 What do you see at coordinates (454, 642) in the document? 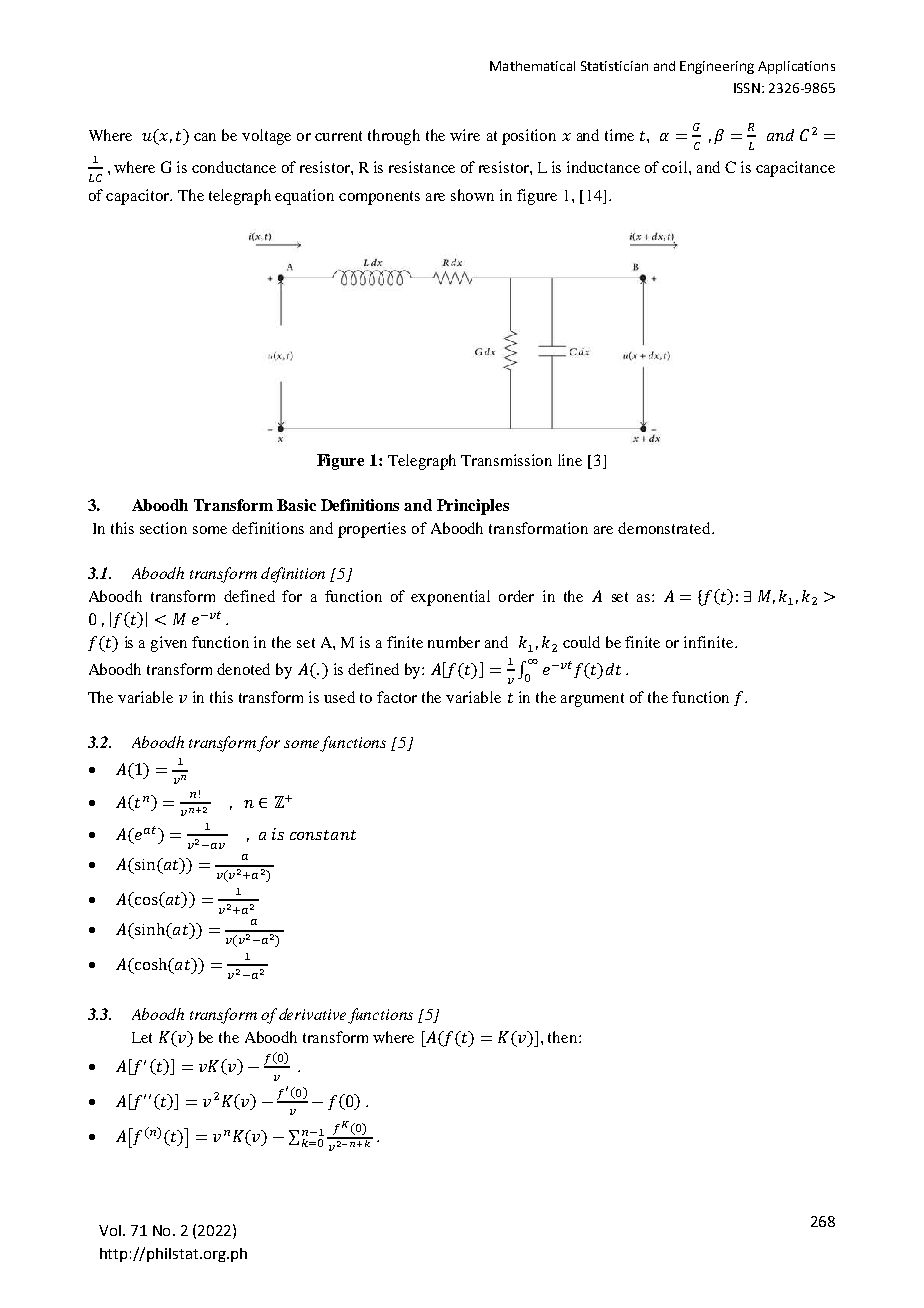
I see `number` at bounding box center [454, 642].
